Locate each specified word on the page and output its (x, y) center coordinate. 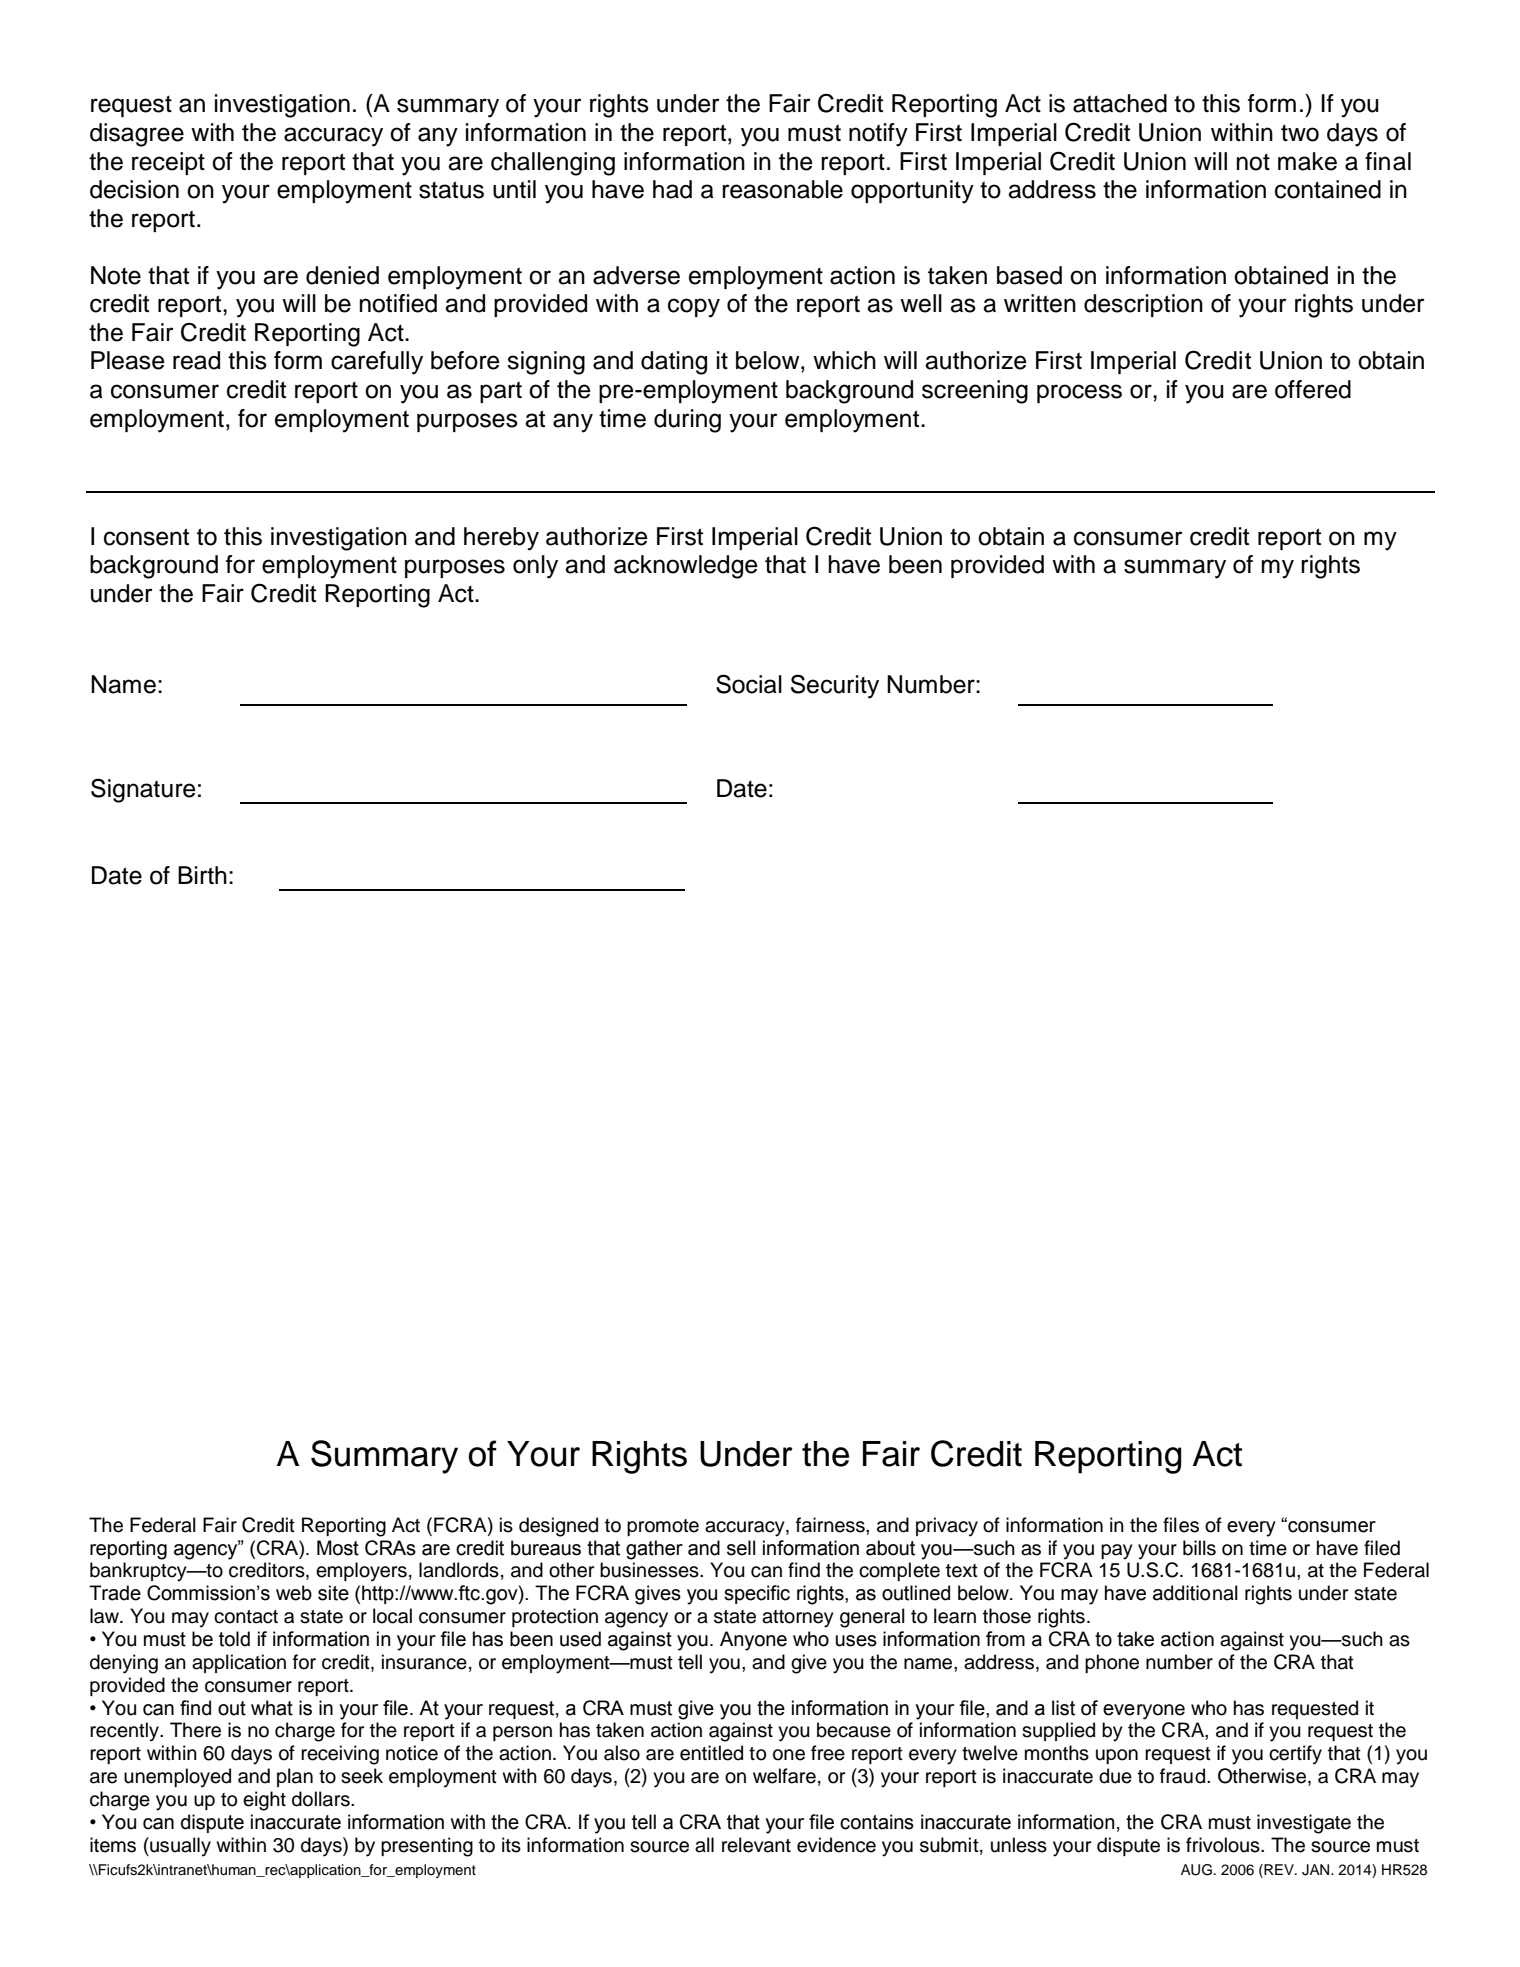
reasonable (782, 189)
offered (1313, 389)
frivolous (1224, 1845)
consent (146, 537)
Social (749, 684)
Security (835, 686)
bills (1199, 1548)
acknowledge (686, 567)
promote (663, 1527)
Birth (202, 875)
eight (264, 1801)
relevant (756, 1845)
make (1307, 161)
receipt (168, 163)
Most (338, 1548)
